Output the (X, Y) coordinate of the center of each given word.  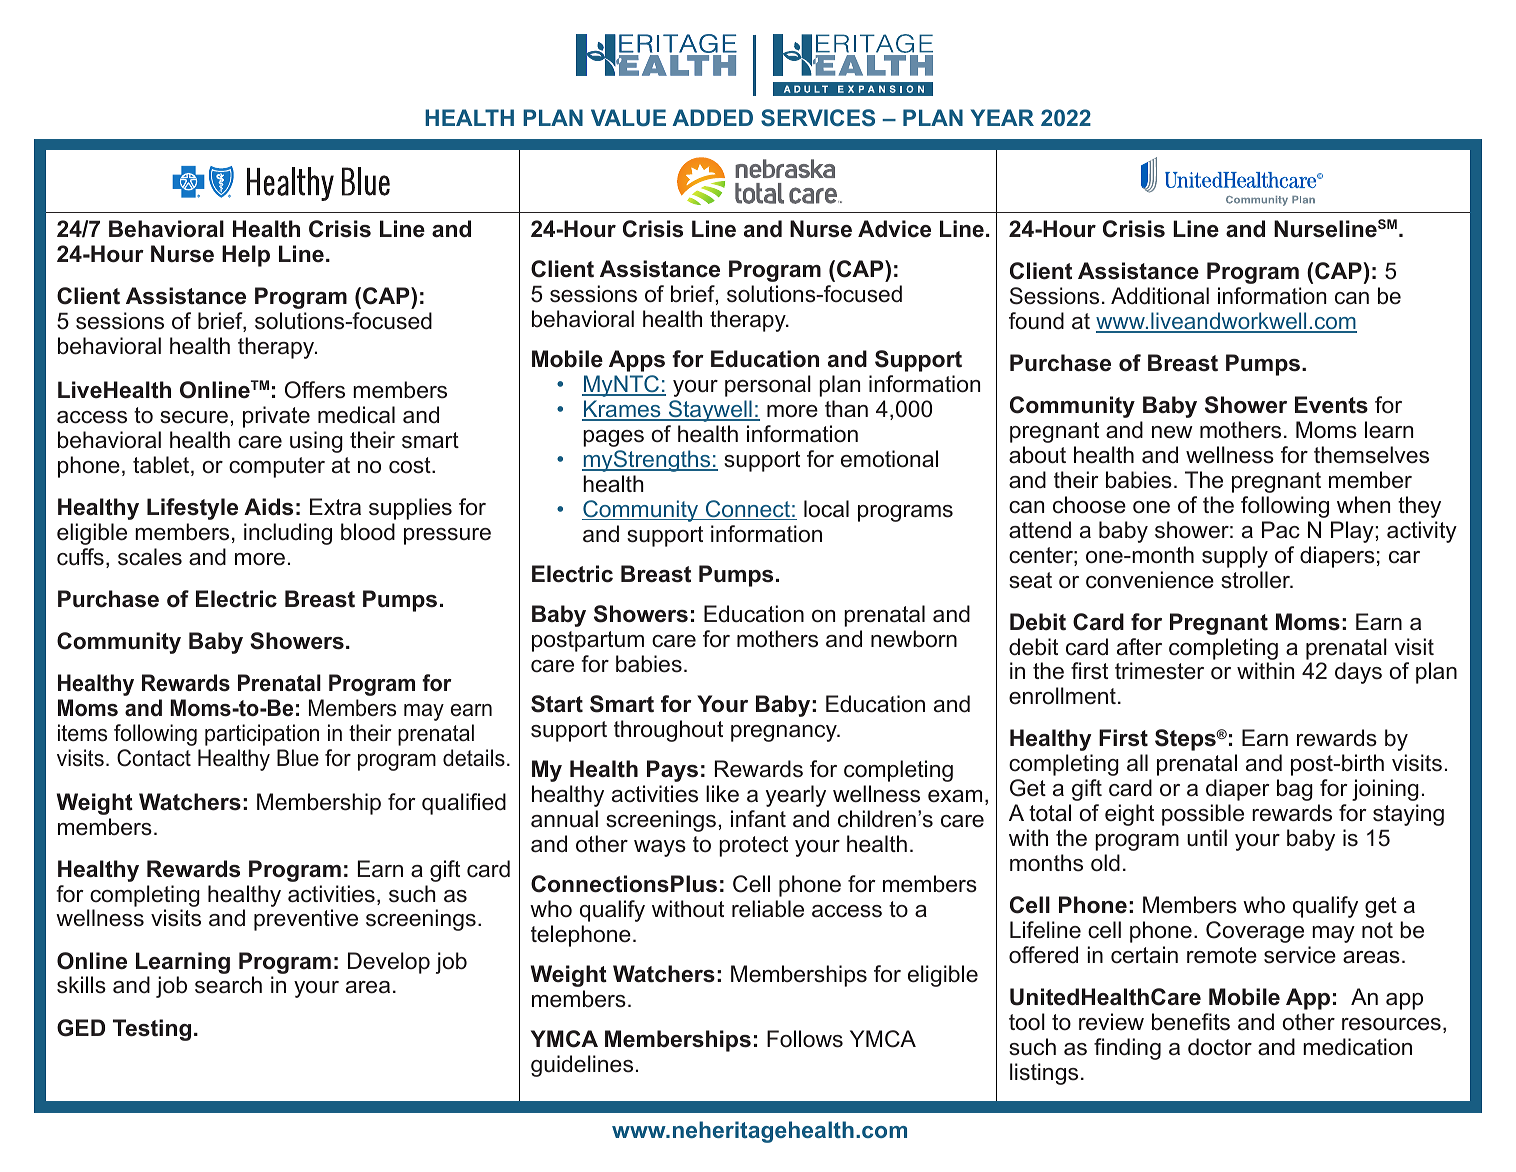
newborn (914, 639)
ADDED (712, 117)
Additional (1160, 296)
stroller (1256, 580)
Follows (805, 1039)
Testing (152, 1030)
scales (150, 557)
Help (246, 256)
